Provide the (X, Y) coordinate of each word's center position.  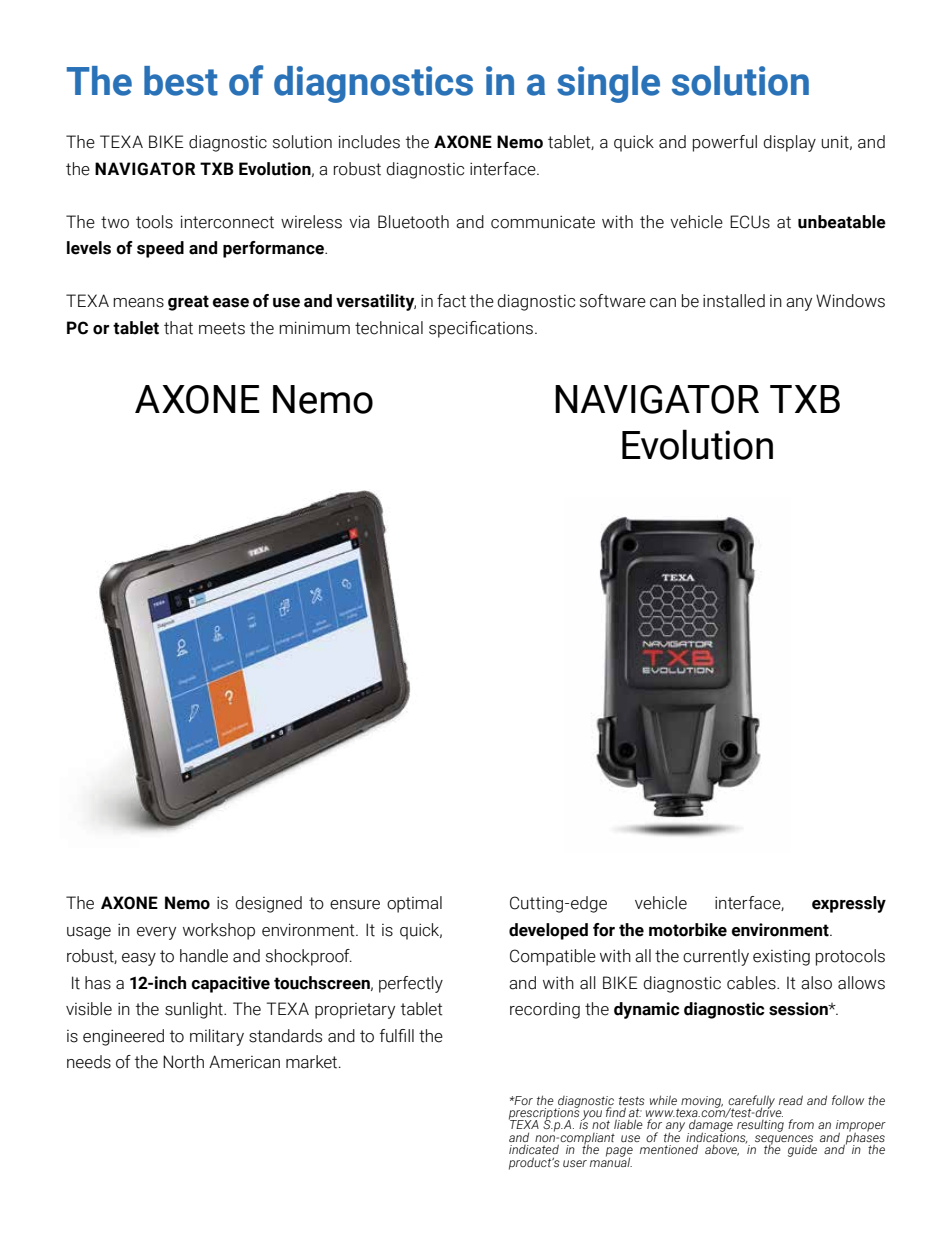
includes (369, 142)
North (183, 1062)
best (181, 81)
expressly (849, 904)
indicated (534, 1149)
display (789, 143)
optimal (414, 904)
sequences (784, 1141)
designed (268, 904)
